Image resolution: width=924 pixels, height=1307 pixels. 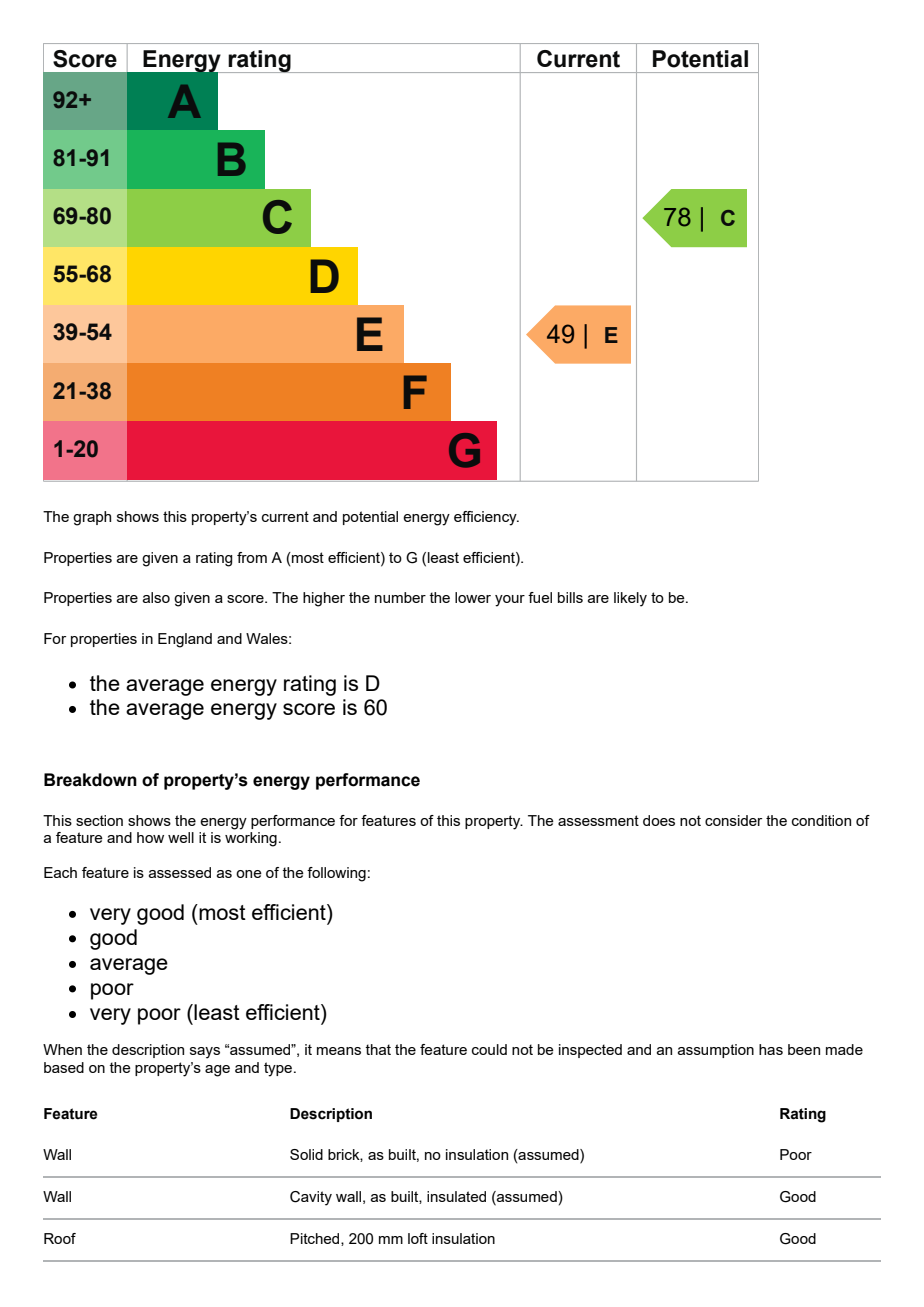 I want to click on says, so click(x=205, y=1053).
